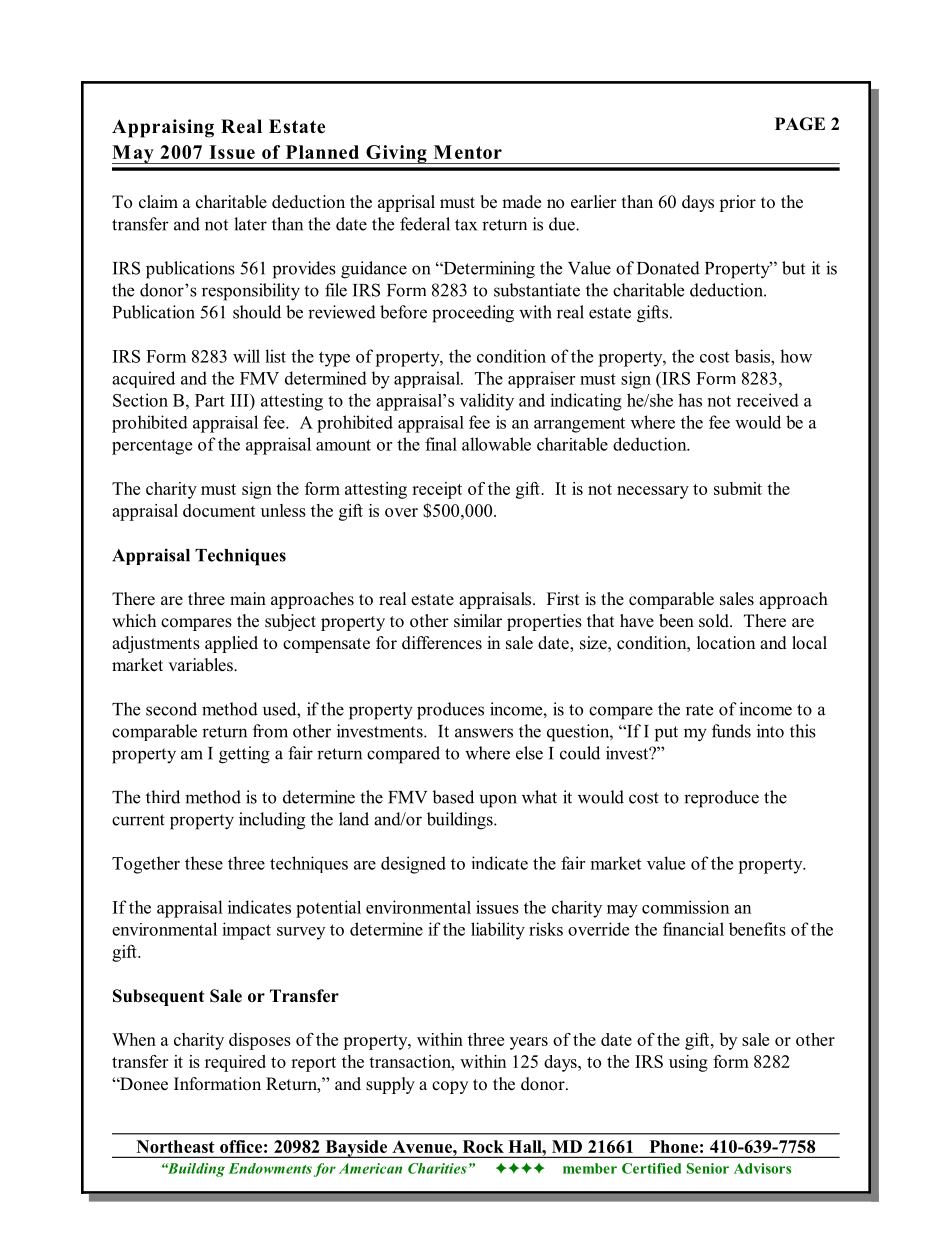 This page has height=1233, width=952. What do you see at coordinates (686, 907) in the page?
I see `commission` at bounding box center [686, 907].
